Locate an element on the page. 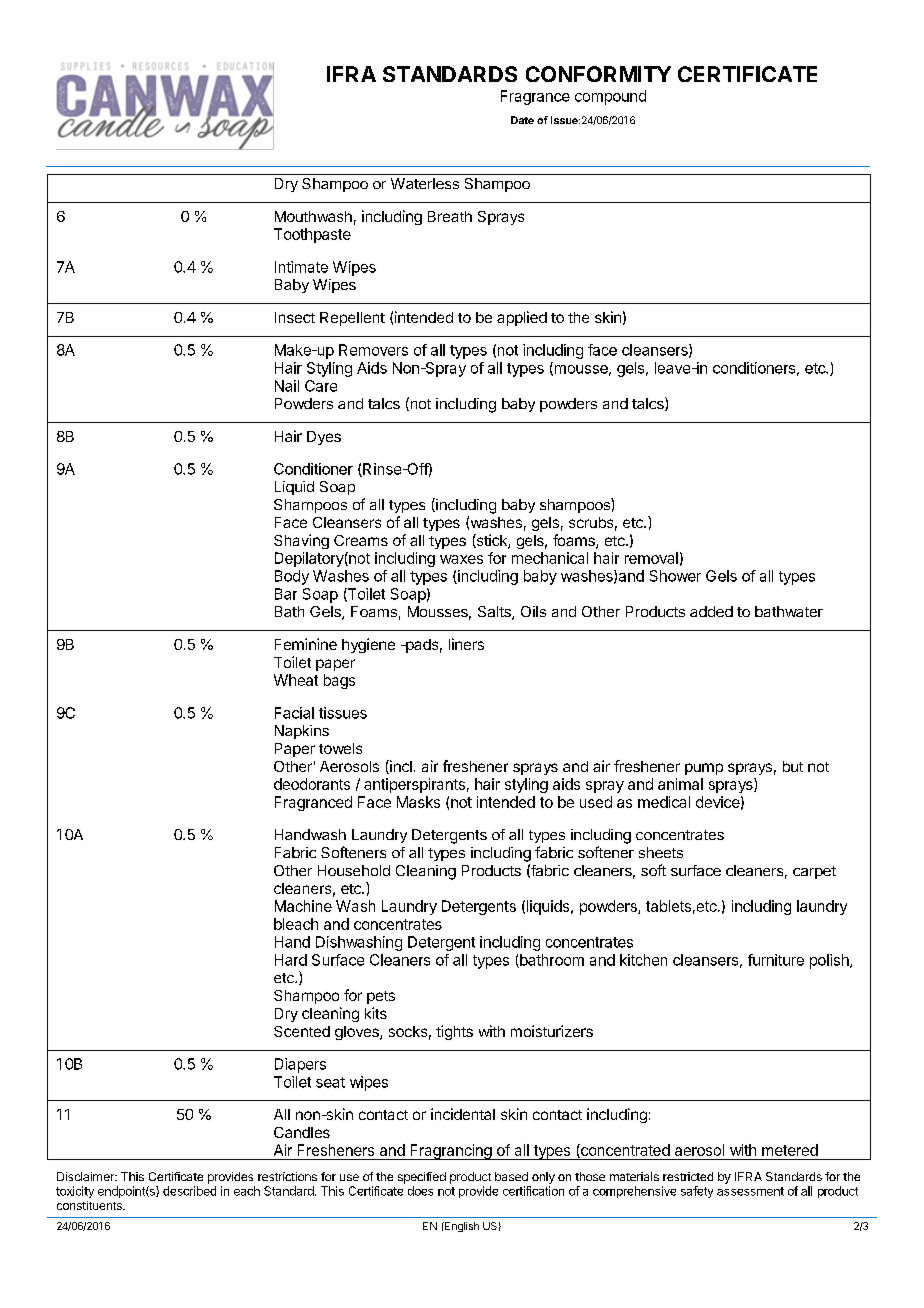  added is located at coordinates (711, 611).
